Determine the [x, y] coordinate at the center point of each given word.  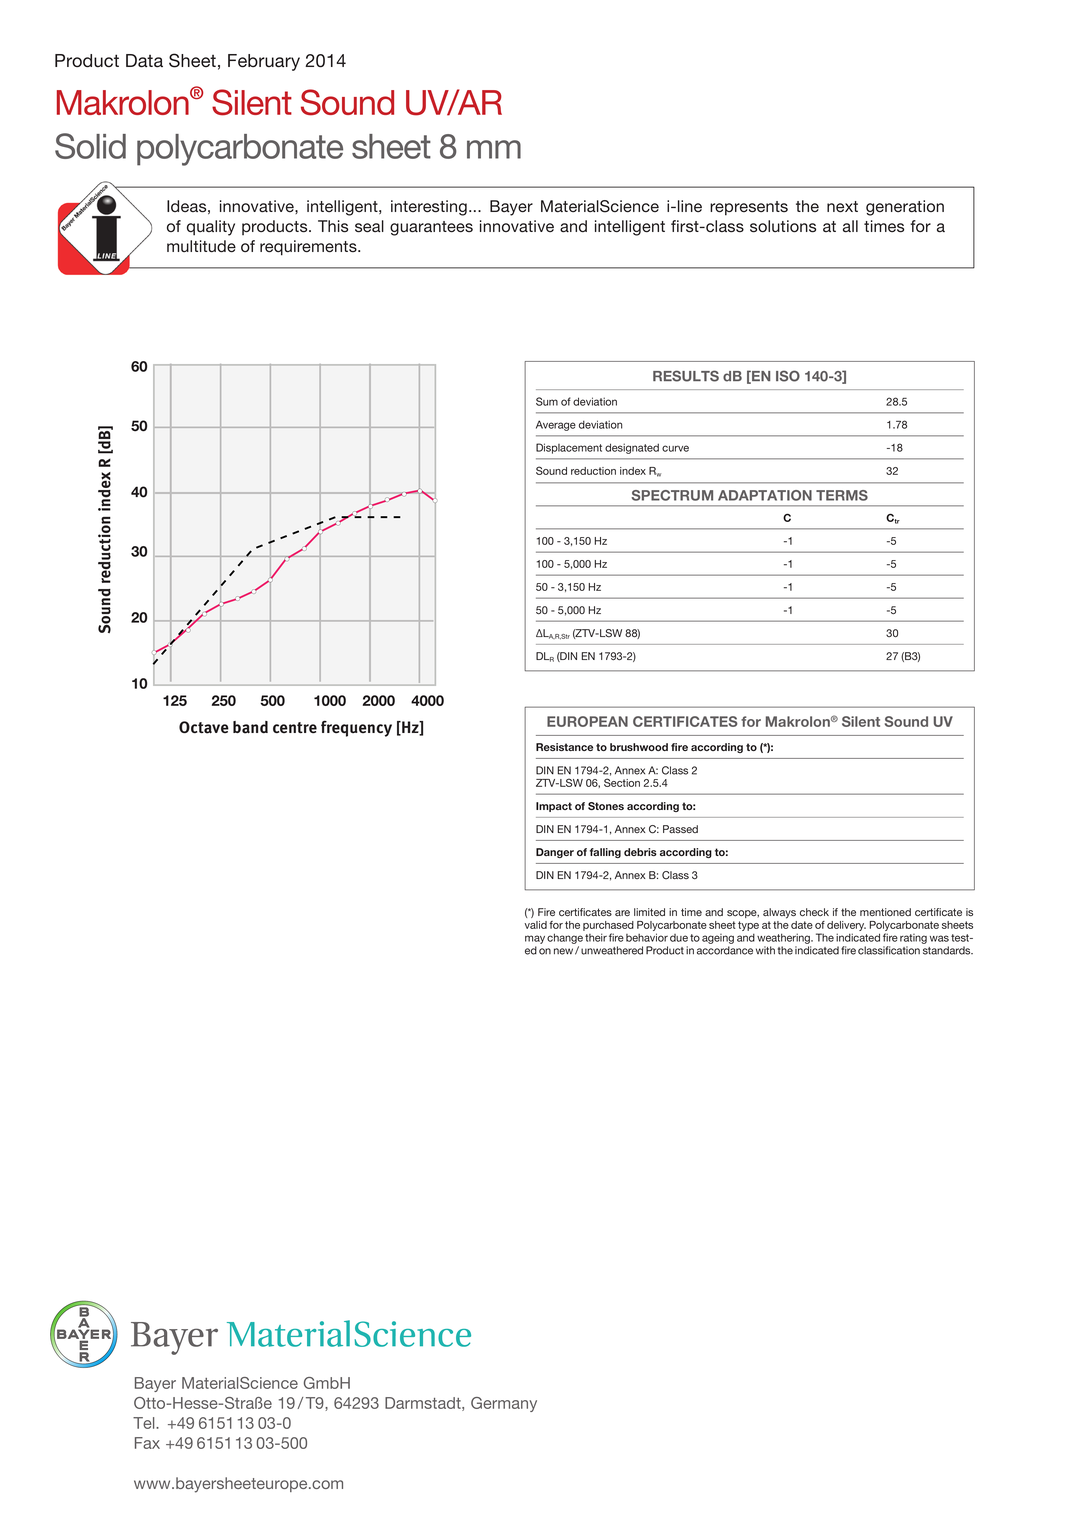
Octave [204, 727]
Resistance [564, 747]
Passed [680, 829]
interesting [429, 208]
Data [144, 61]
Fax [147, 1443]
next [842, 207]
